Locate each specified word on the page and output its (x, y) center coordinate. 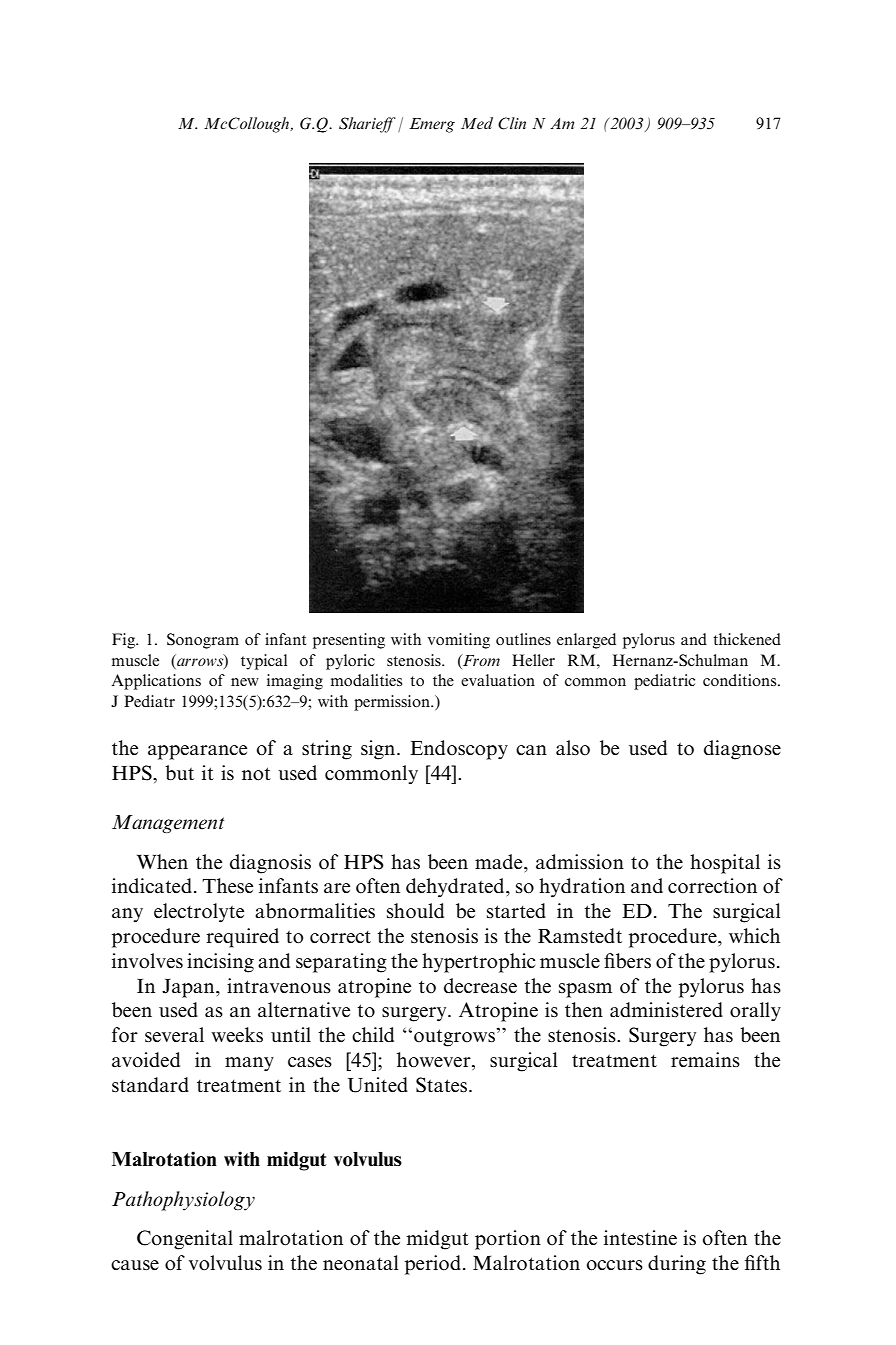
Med (477, 123)
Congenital (185, 1240)
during (677, 1265)
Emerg (432, 125)
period (433, 1265)
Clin (512, 123)
